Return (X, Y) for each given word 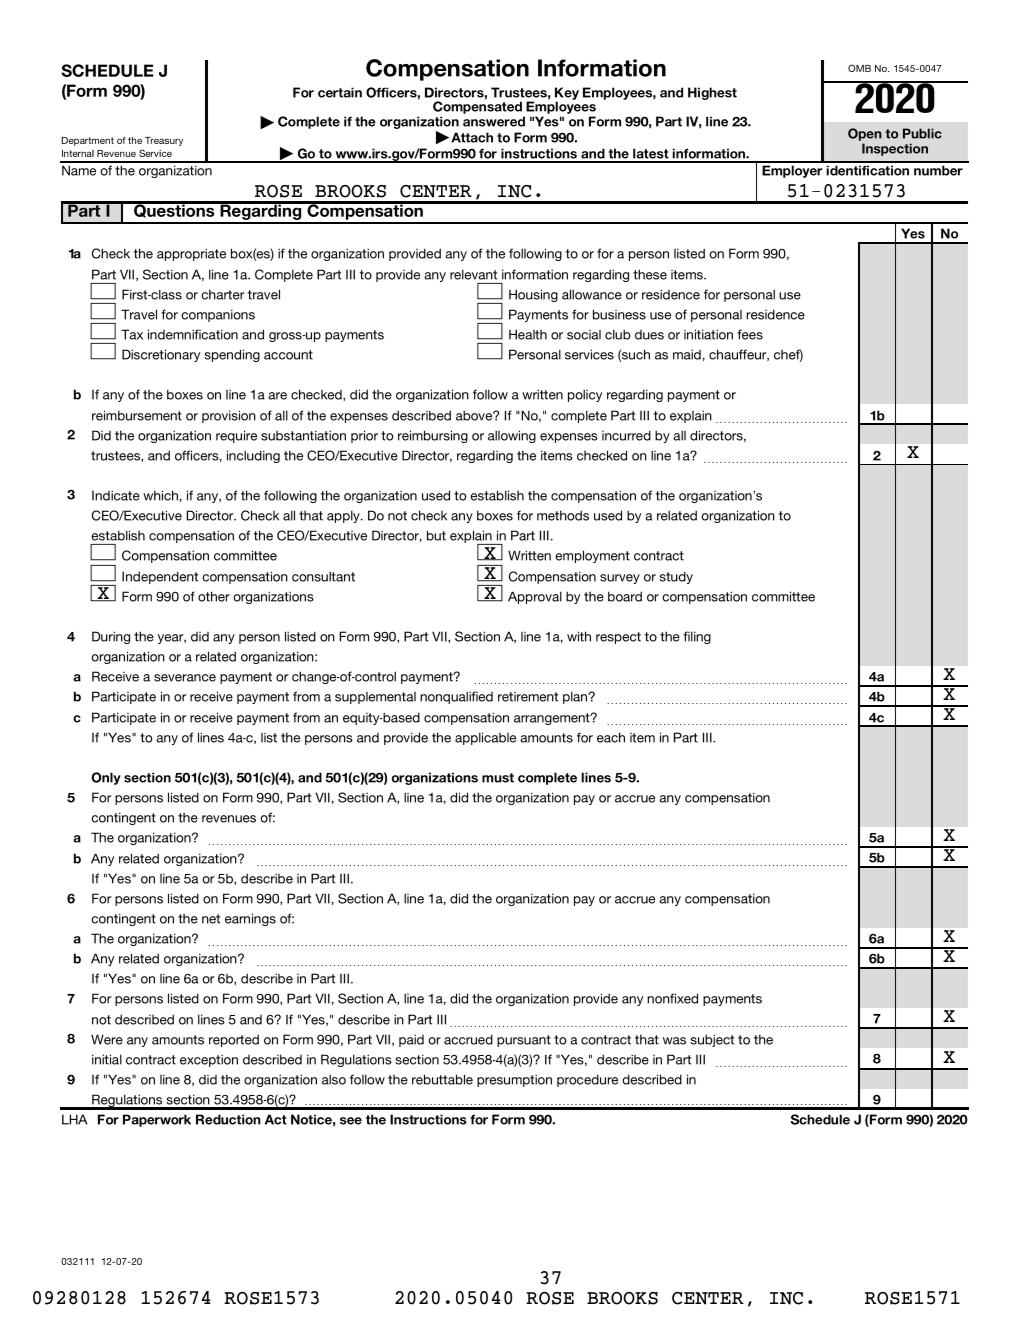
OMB (859, 68)
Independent (160, 577)
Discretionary (161, 355)
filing (697, 637)
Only (106, 778)
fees (750, 334)
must (498, 778)
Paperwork (157, 1120)
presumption (514, 1080)
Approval (535, 597)
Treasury (164, 141)
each (611, 737)
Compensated (479, 109)
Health (528, 334)
